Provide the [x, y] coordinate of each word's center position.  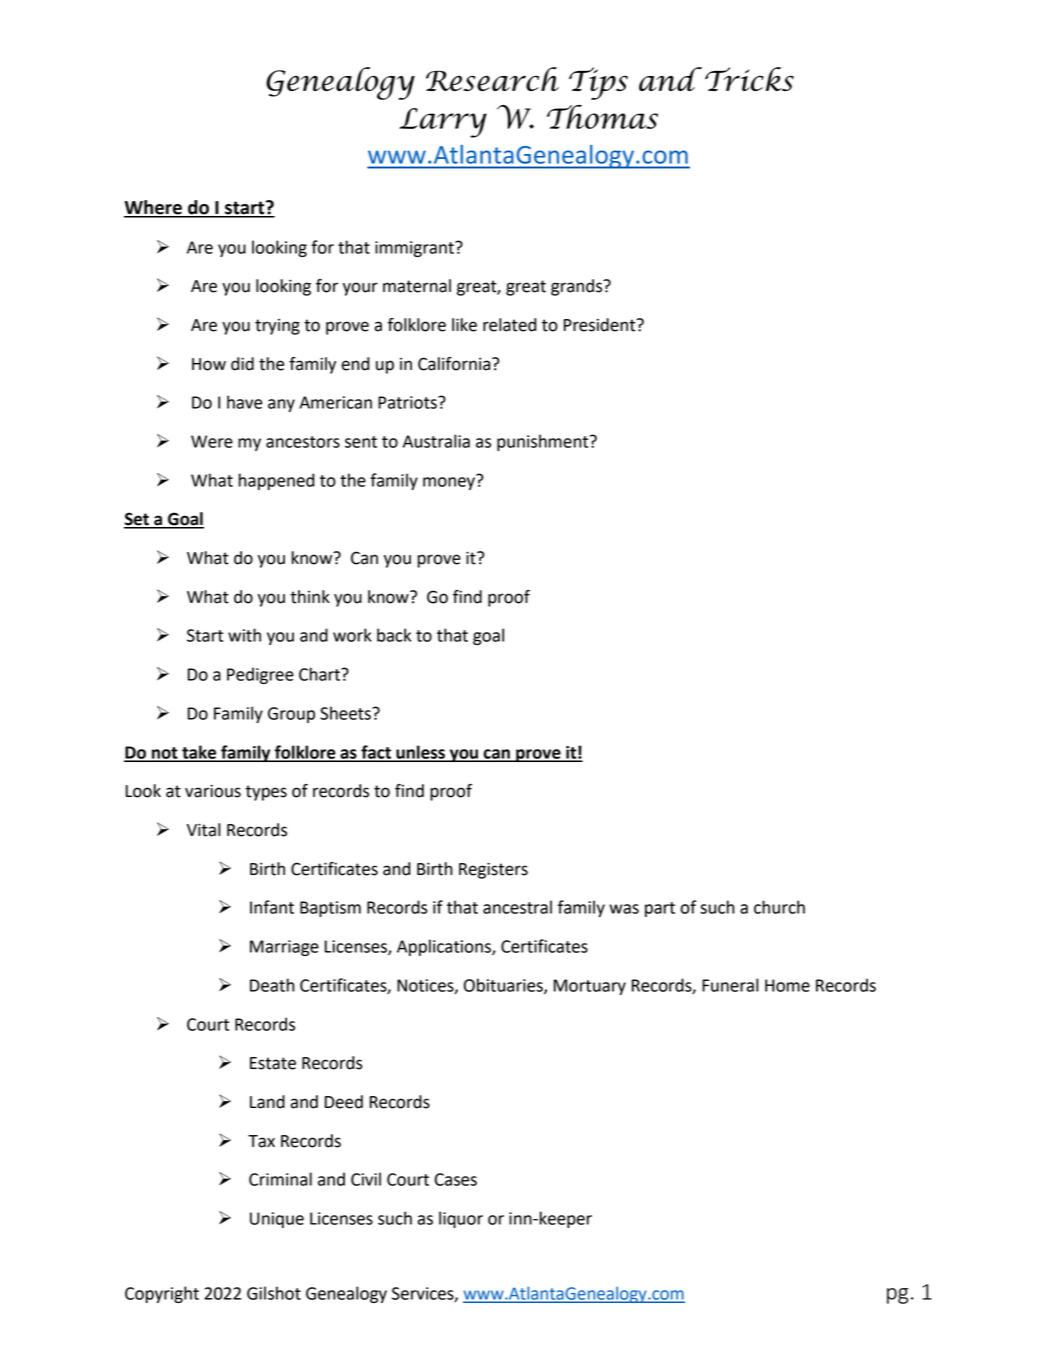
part [660, 909]
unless [420, 753]
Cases [456, 1179]
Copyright [162, 1294]
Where [154, 208]
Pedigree [260, 675]
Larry [443, 123]
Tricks [749, 79]
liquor [461, 1219]
